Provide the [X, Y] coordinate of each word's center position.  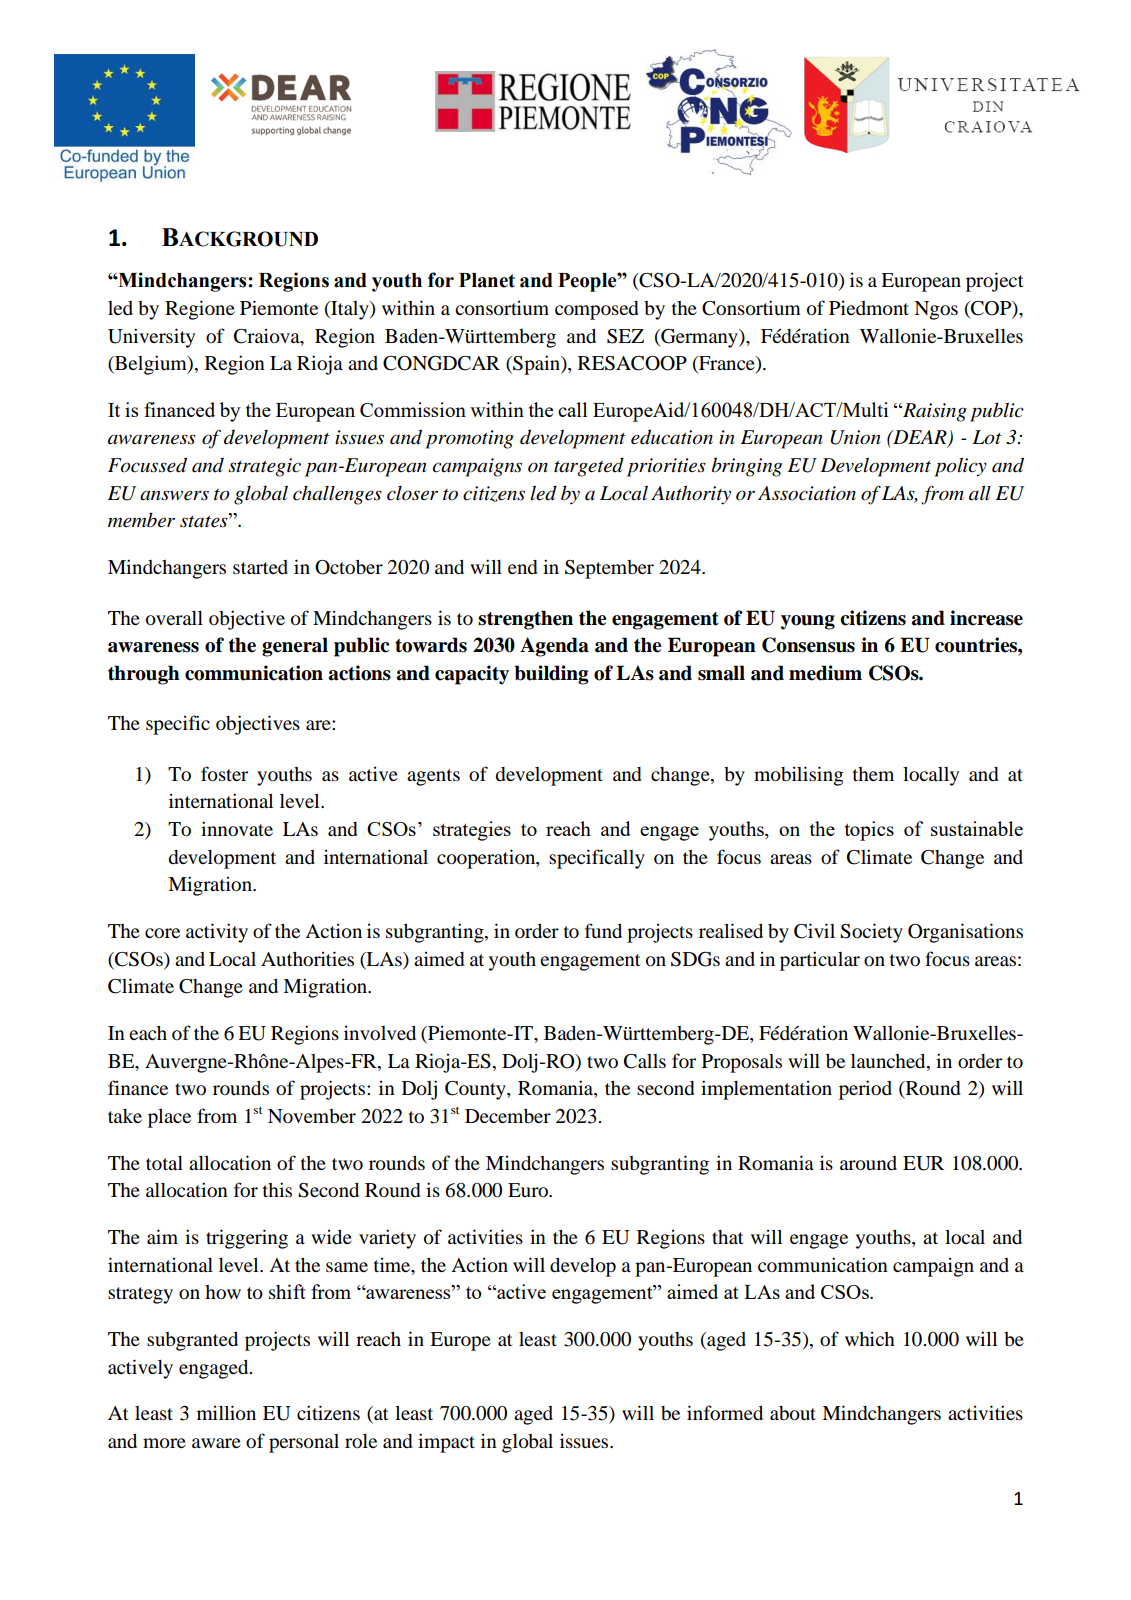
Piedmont [869, 308]
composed [596, 310]
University [151, 338]
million [226, 1413]
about [793, 1413]
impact [446, 1443]
